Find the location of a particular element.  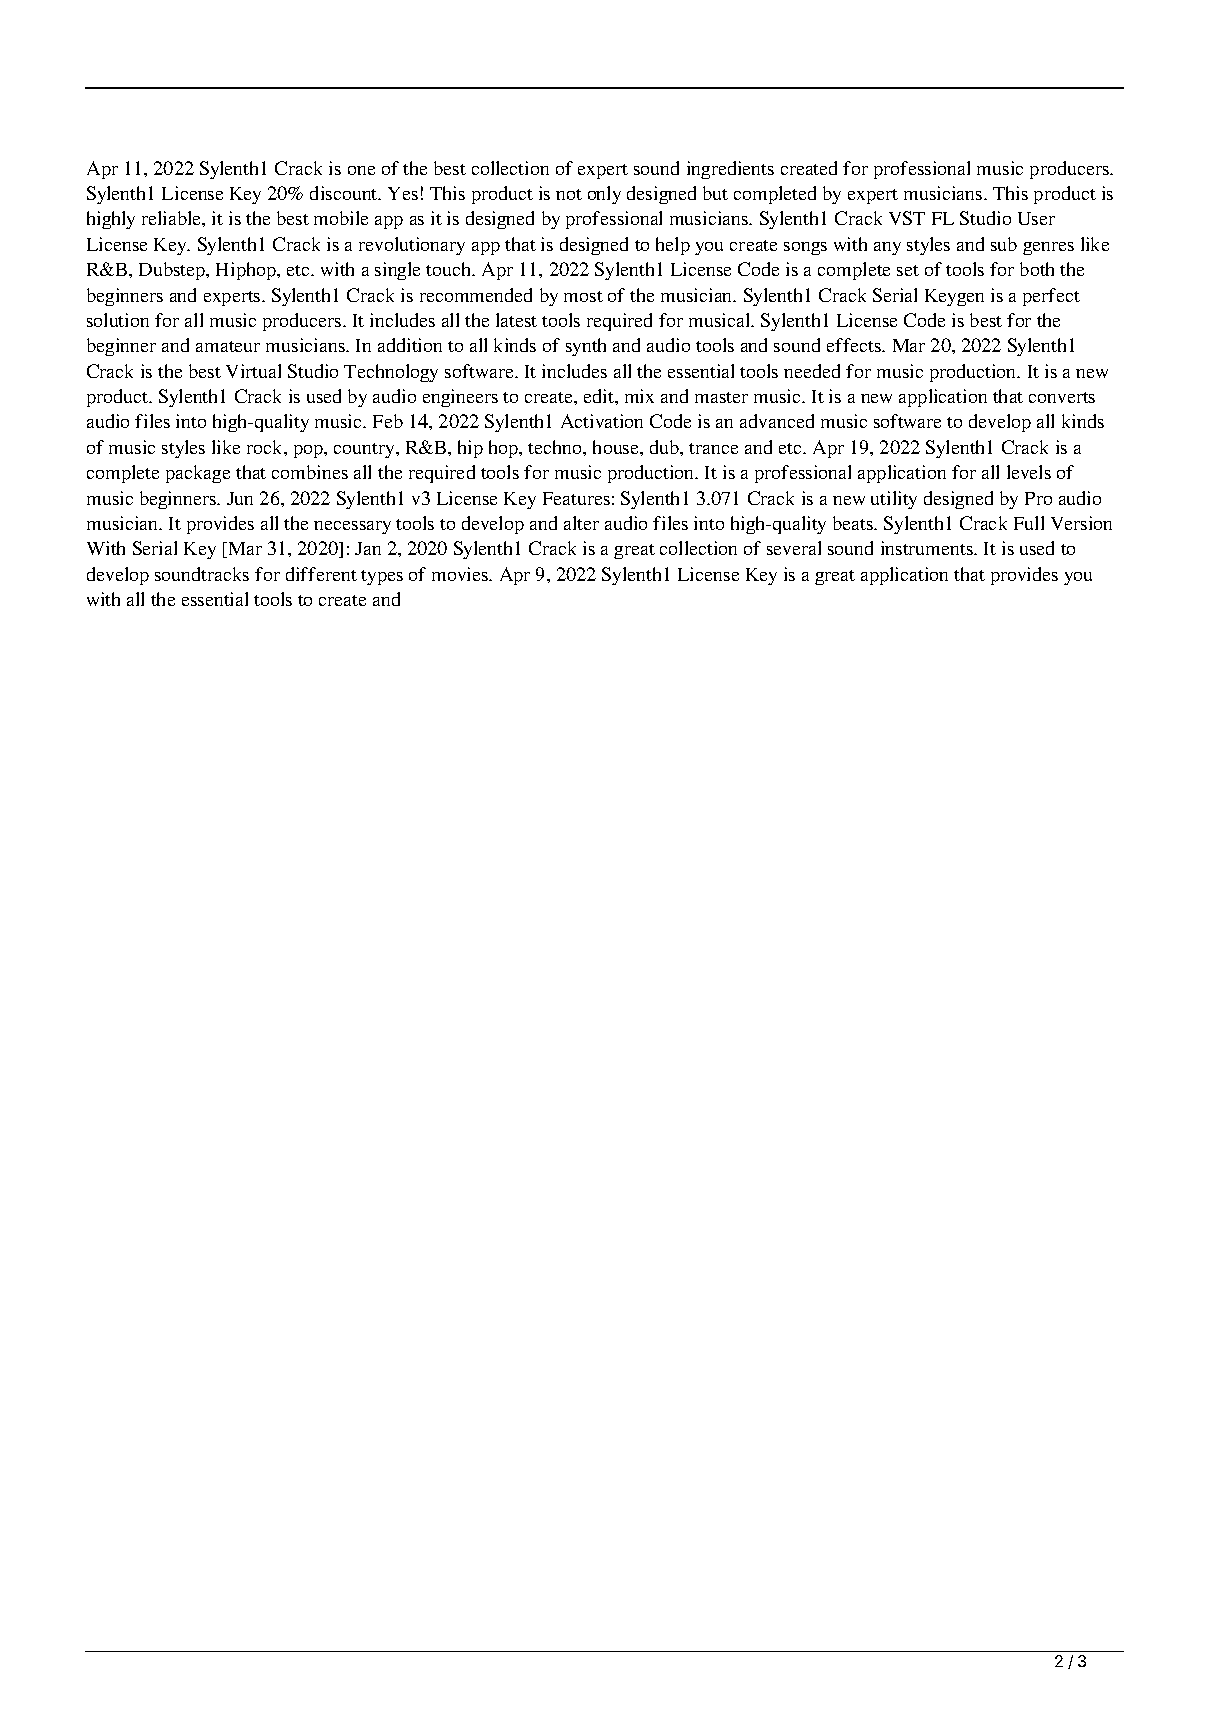

most is located at coordinates (583, 296).
